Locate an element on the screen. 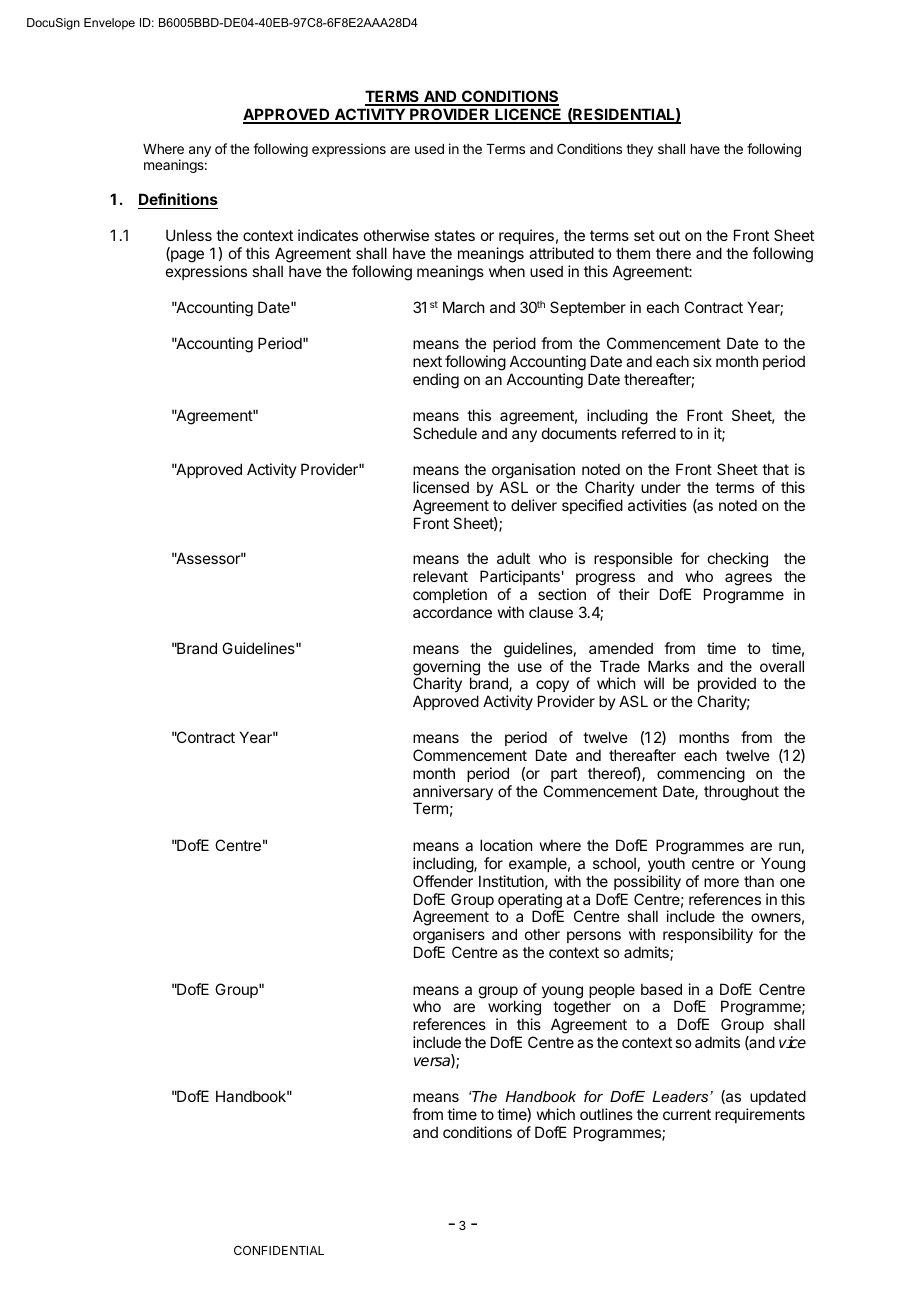  checking is located at coordinates (738, 560).
